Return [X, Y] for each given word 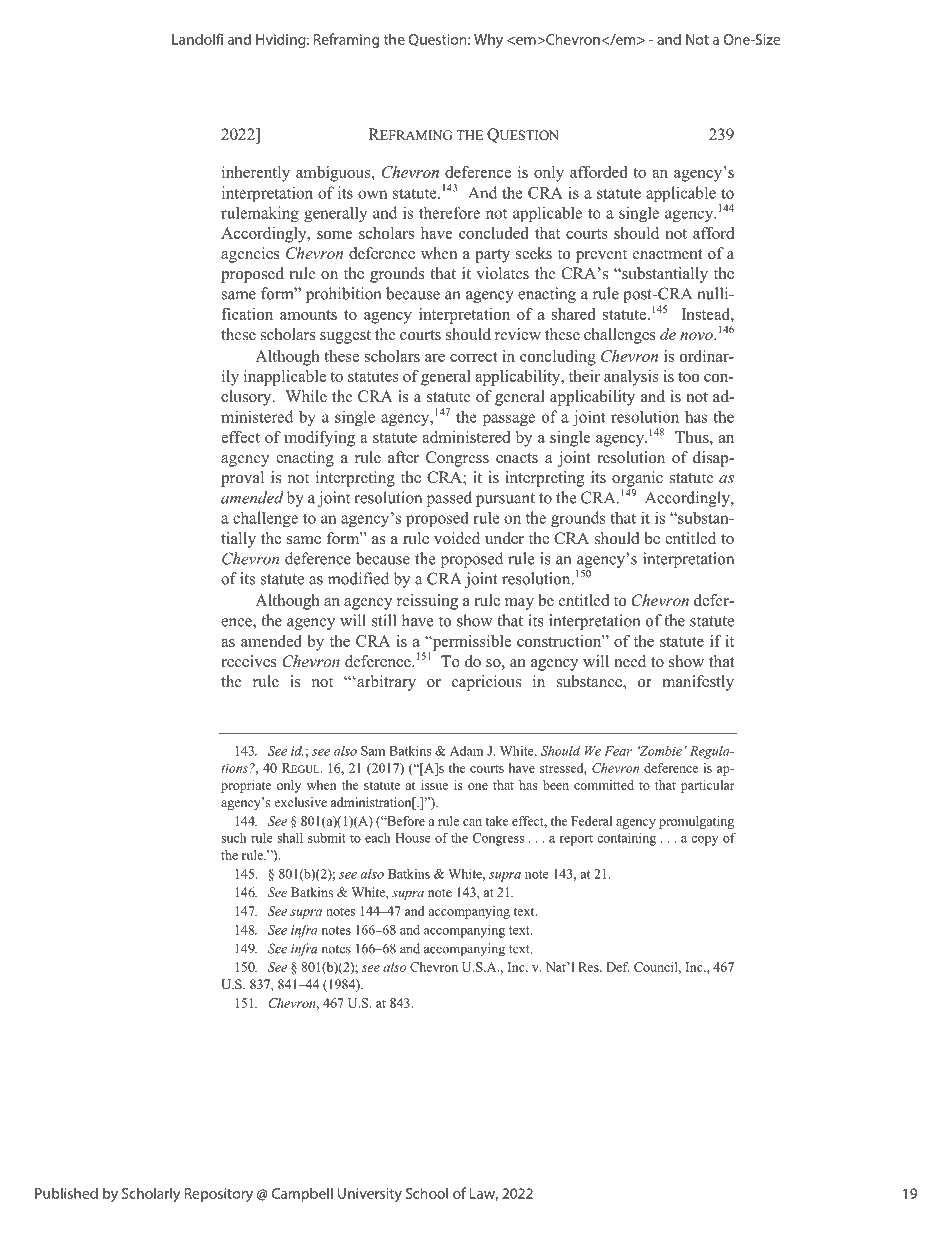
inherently [256, 174]
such [234, 837]
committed [604, 785]
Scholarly [151, 1194]
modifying [319, 439]
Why [488, 40]
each [378, 837]
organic [637, 479]
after [403, 457]
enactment [667, 254]
